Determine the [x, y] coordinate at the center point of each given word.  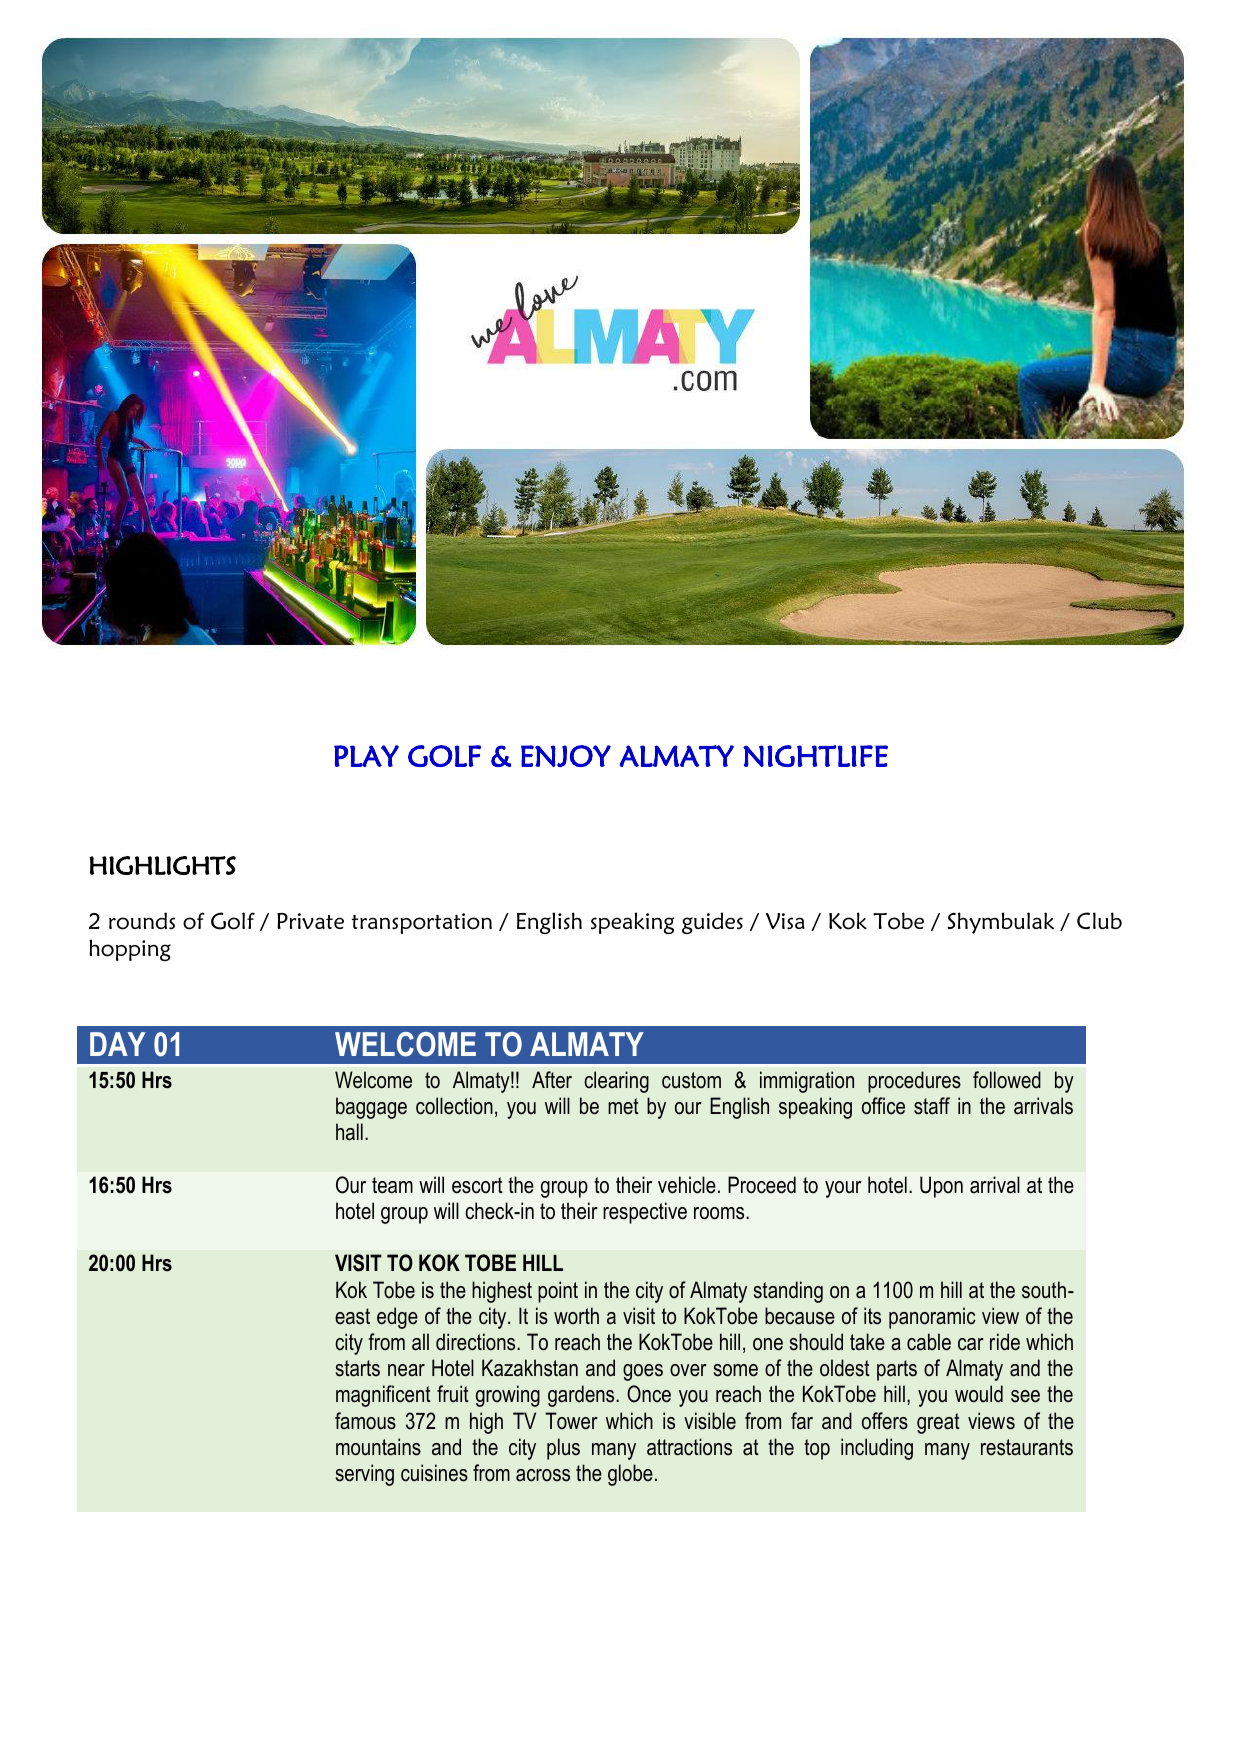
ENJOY [566, 756]
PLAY [366, 756]
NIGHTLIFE [815, 756]
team [392, 1185]
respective [645, 1213]
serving [365, 1475]
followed [1007, 1080]
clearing [616, 1082]
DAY [118, 1044]
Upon [941, 1187]
